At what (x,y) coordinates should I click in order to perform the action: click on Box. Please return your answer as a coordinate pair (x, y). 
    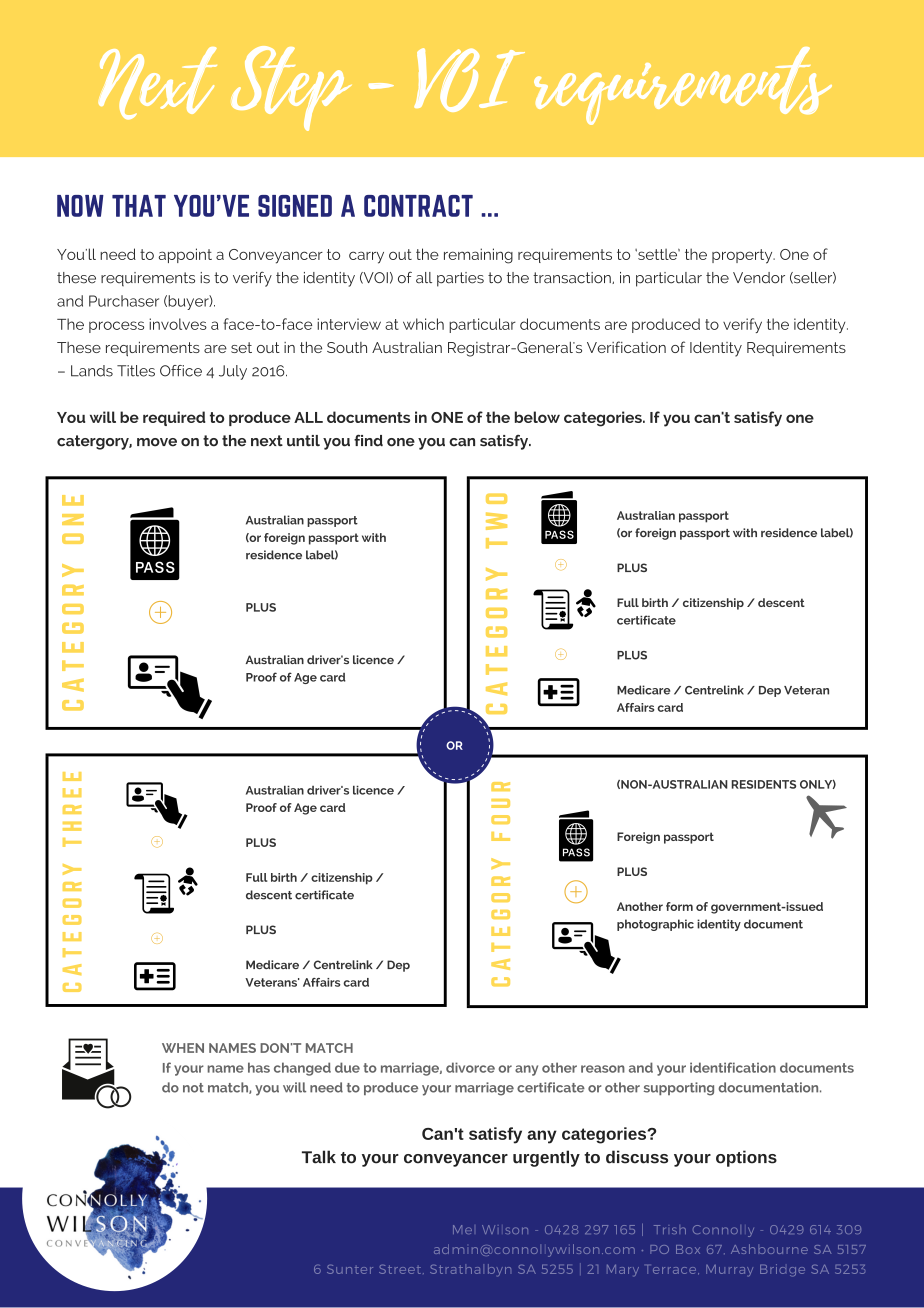
    Looking at the image, I should click on (688, 1249).
